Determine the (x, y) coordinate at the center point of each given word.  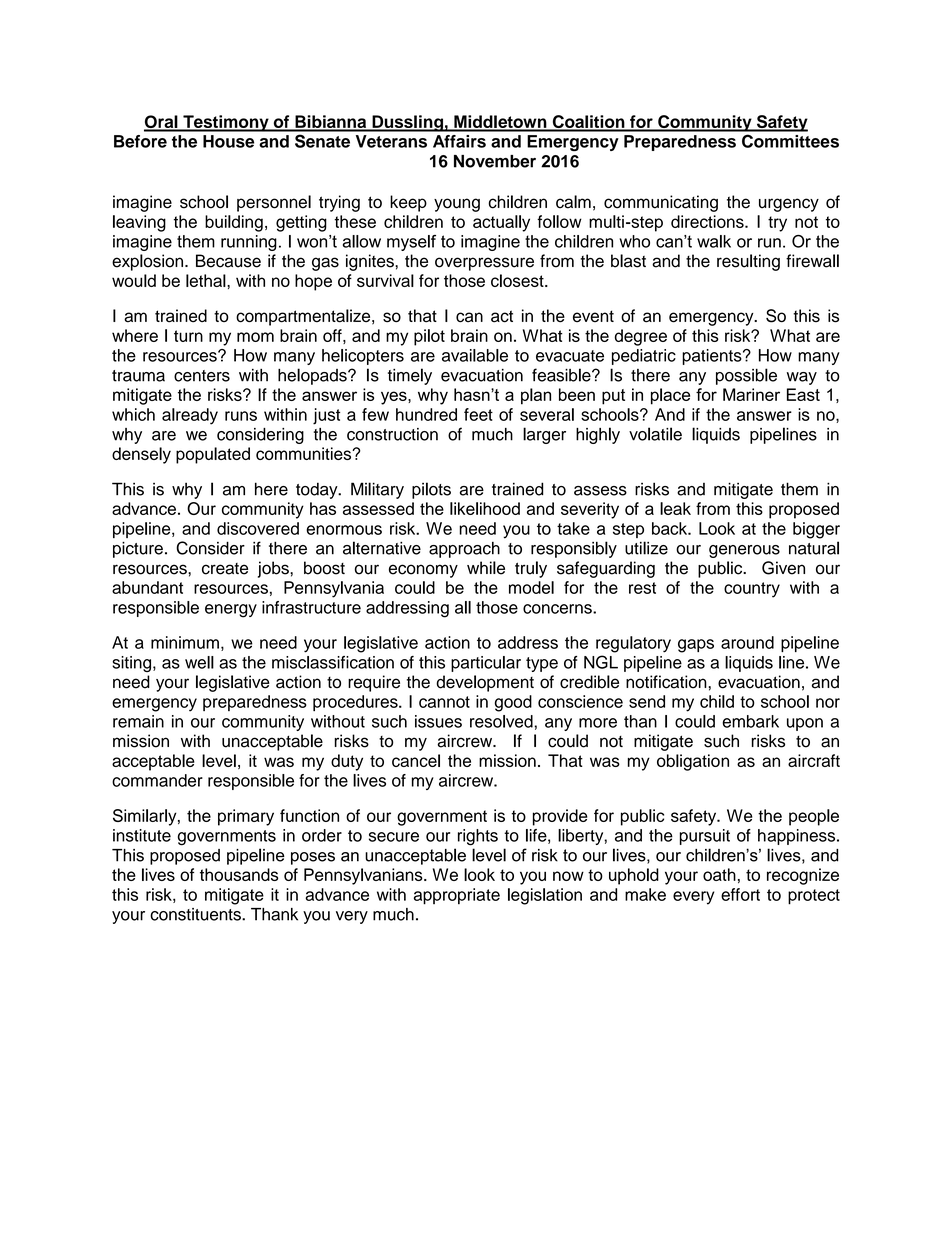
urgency (789, 205)
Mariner (751, 394)
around (747, 642)
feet (478, 414)
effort (740, 894)
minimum (185, 642)
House (228, 141)
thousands (239, 874)
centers (202, 376)
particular (486, 664)
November (495, 161)
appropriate (457, 896)
